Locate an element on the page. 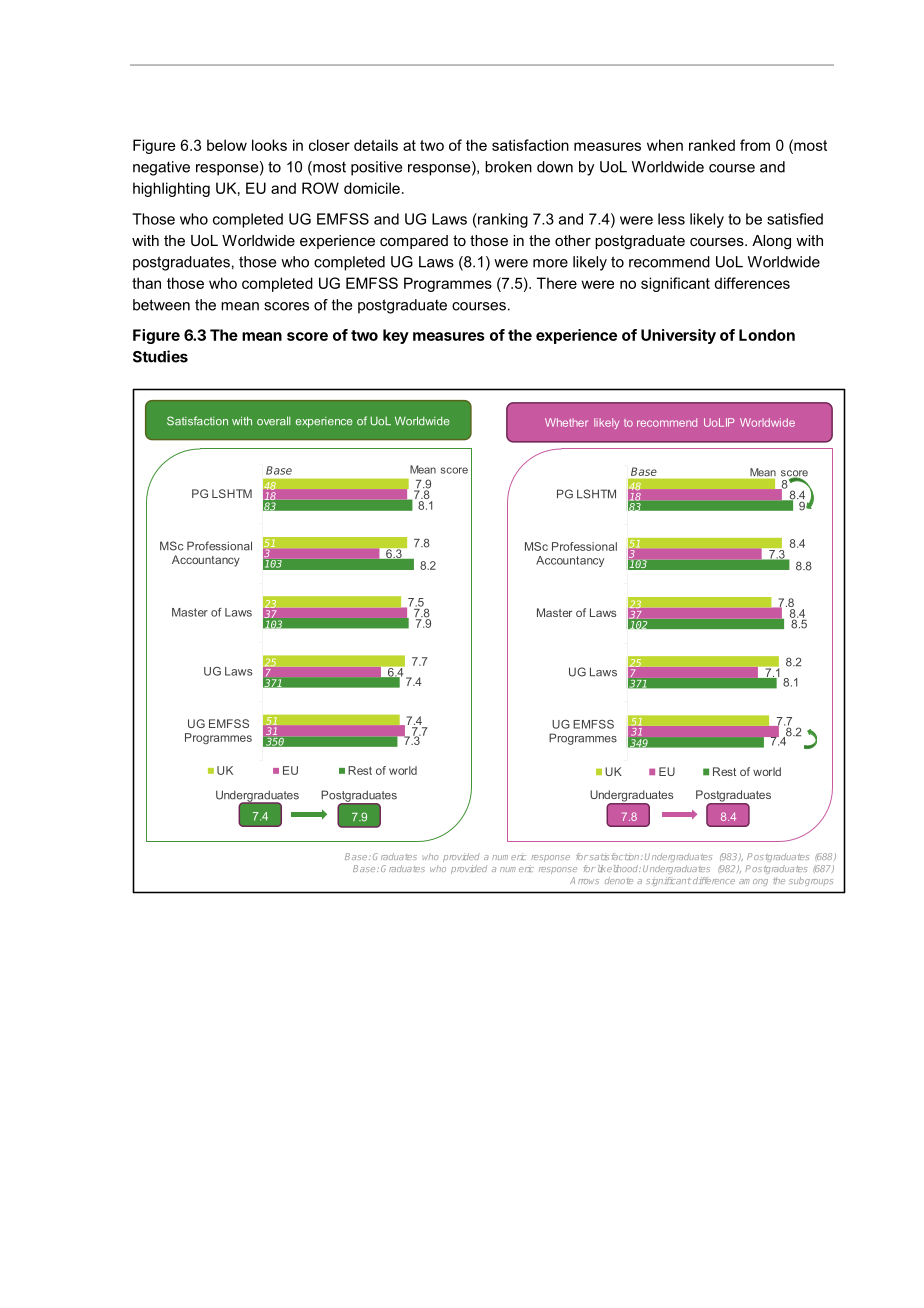 The image size is (924, 1308). broken is located at coordinates (508, 167).
